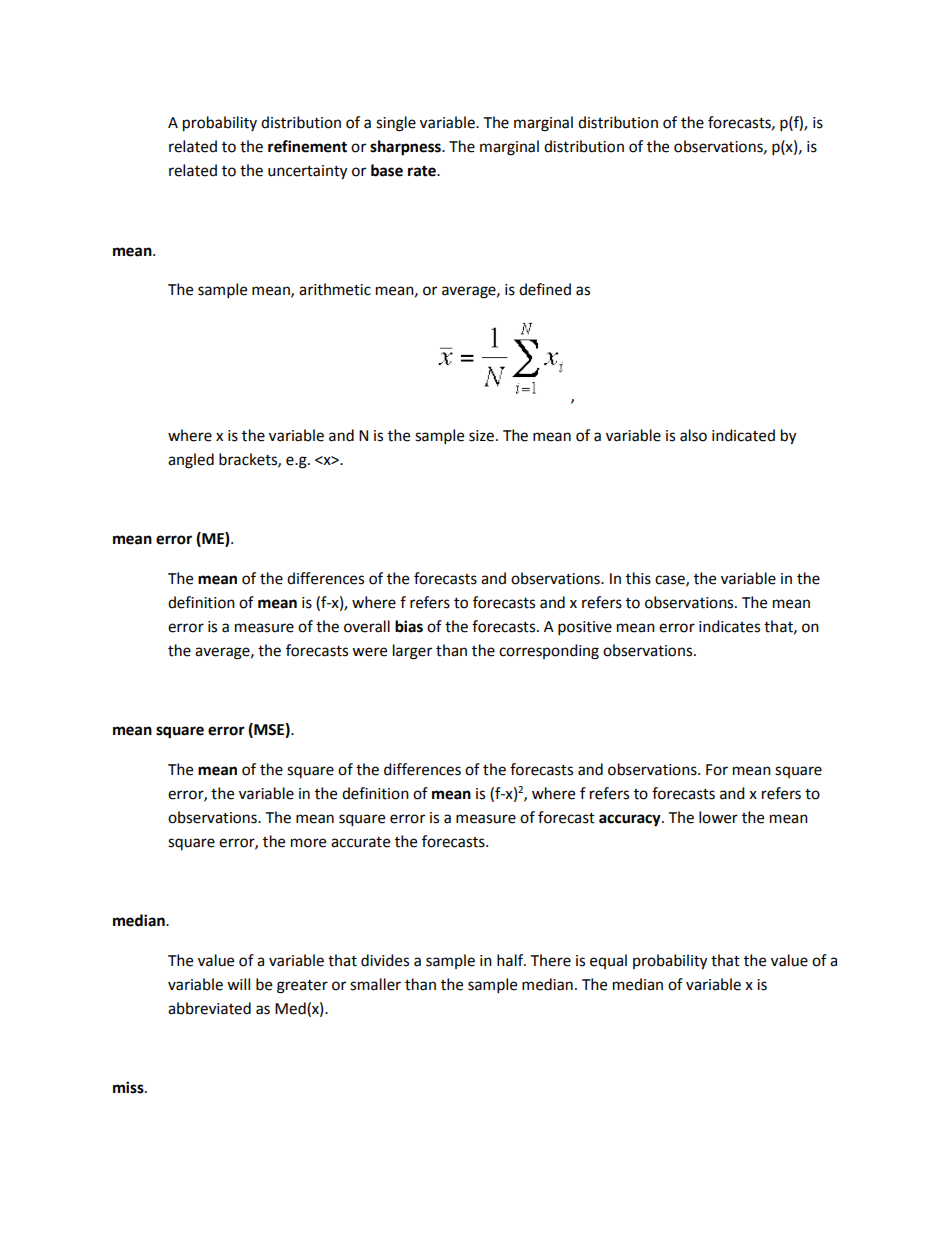  Describe the element at coordinates (638, 578) in the document. I see `this` at that location.
